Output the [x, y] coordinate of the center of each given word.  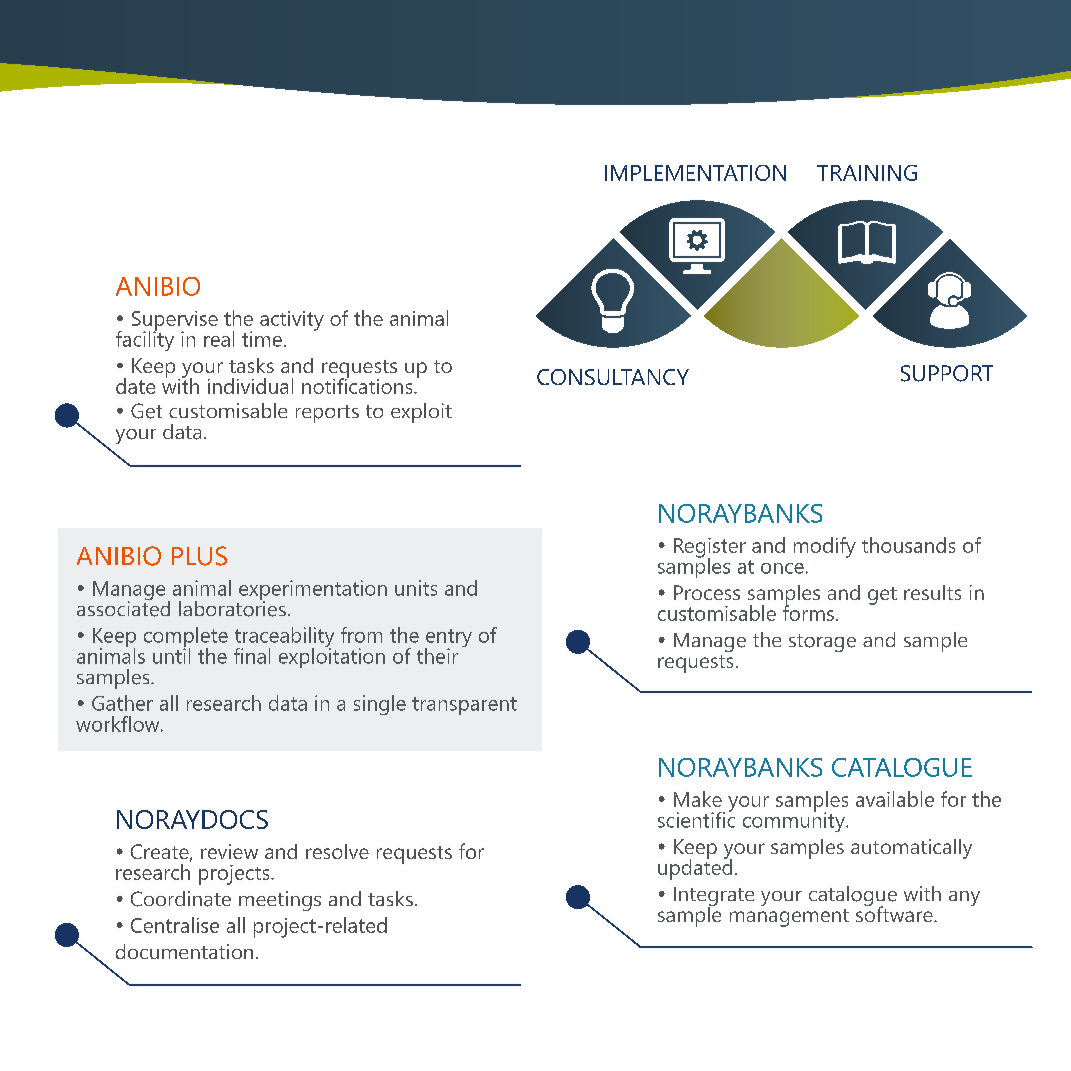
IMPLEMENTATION [695, 173]
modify [825, 547]
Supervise [175, 322]
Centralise [175, 925]
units [416, 588]
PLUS [199, 556]
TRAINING [867, 173]
